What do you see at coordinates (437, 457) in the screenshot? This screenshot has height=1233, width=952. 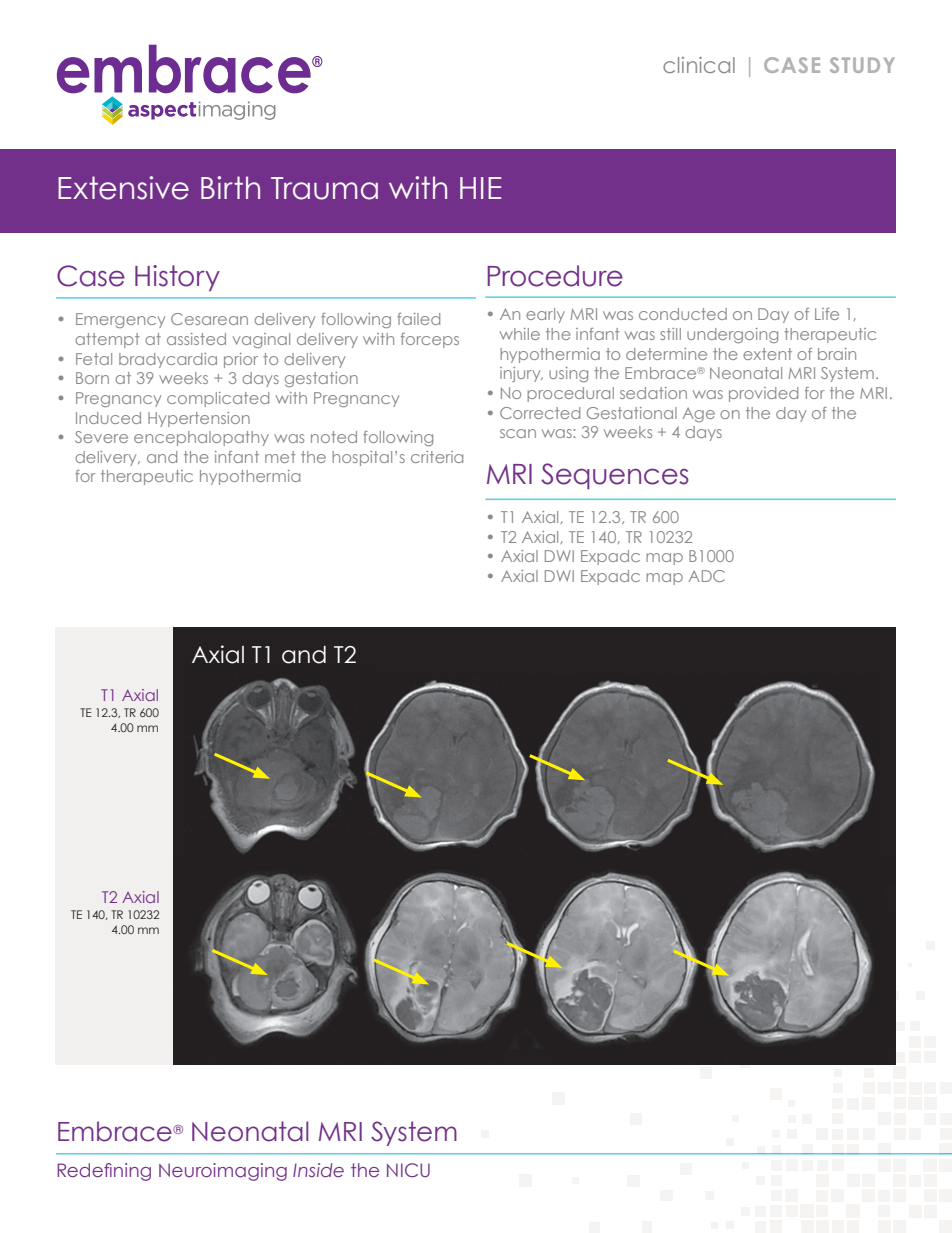 I see `criteria` at bounding box center [437, 457].
